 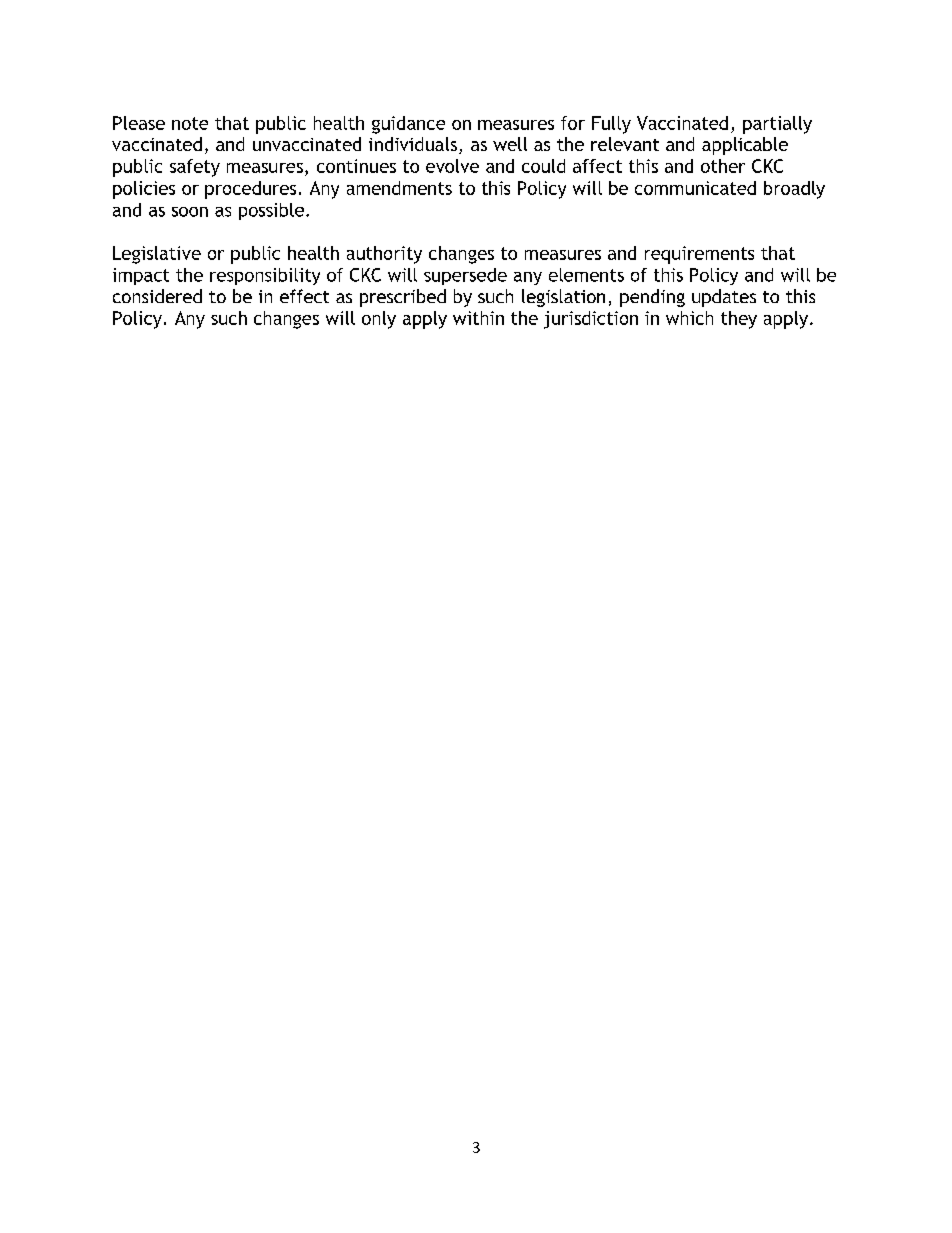 What do you see at coordinates (452, 166) in the screenshot?
I see `evolve` at bounding box center [452, 166].
